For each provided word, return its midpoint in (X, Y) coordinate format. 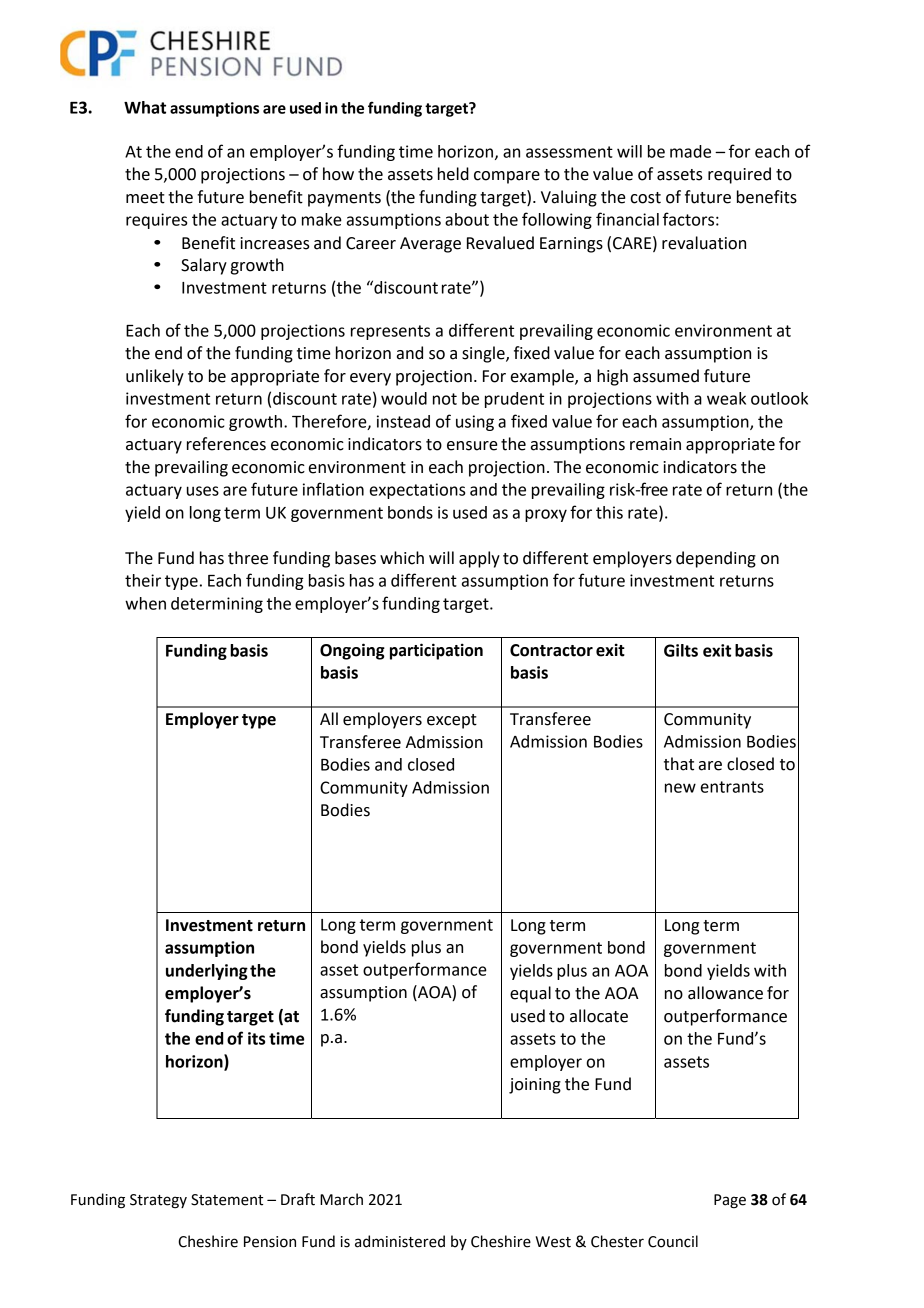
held (453, 174)
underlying (207, 972)
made (690, 151)
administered (400, 1241)
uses (203, 491)
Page (730, 1201)
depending (716, 559)
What (145, 107)
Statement (227, 1200)
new (680, 788)
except (452, 721)
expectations (417, 491)
